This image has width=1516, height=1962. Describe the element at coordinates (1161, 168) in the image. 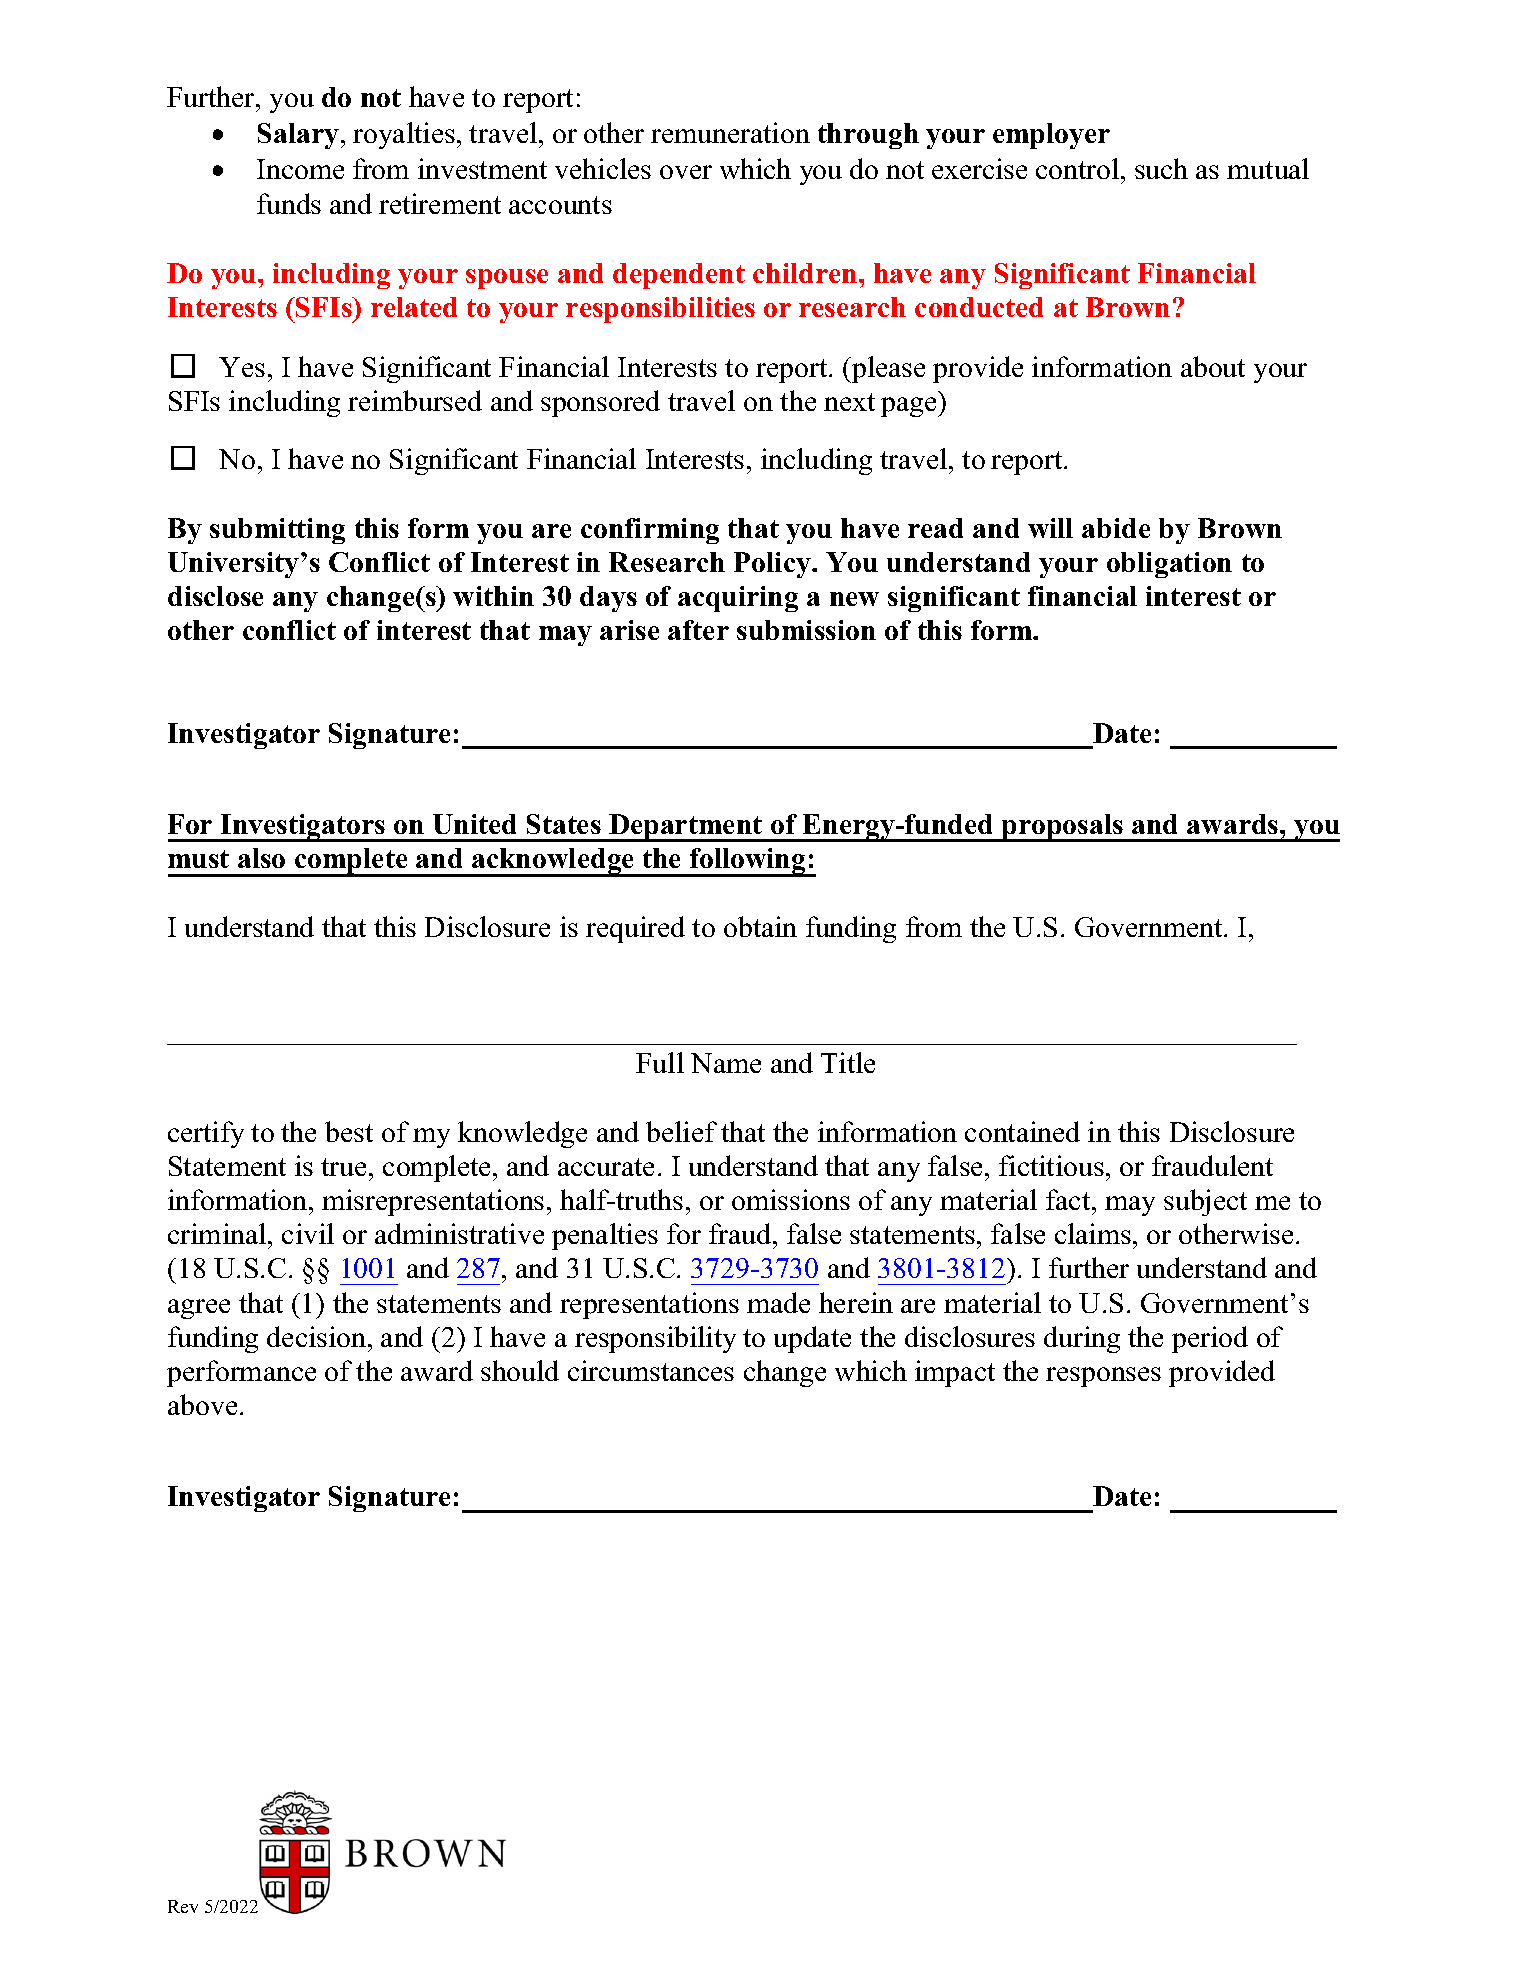

I see `such` at that location.
